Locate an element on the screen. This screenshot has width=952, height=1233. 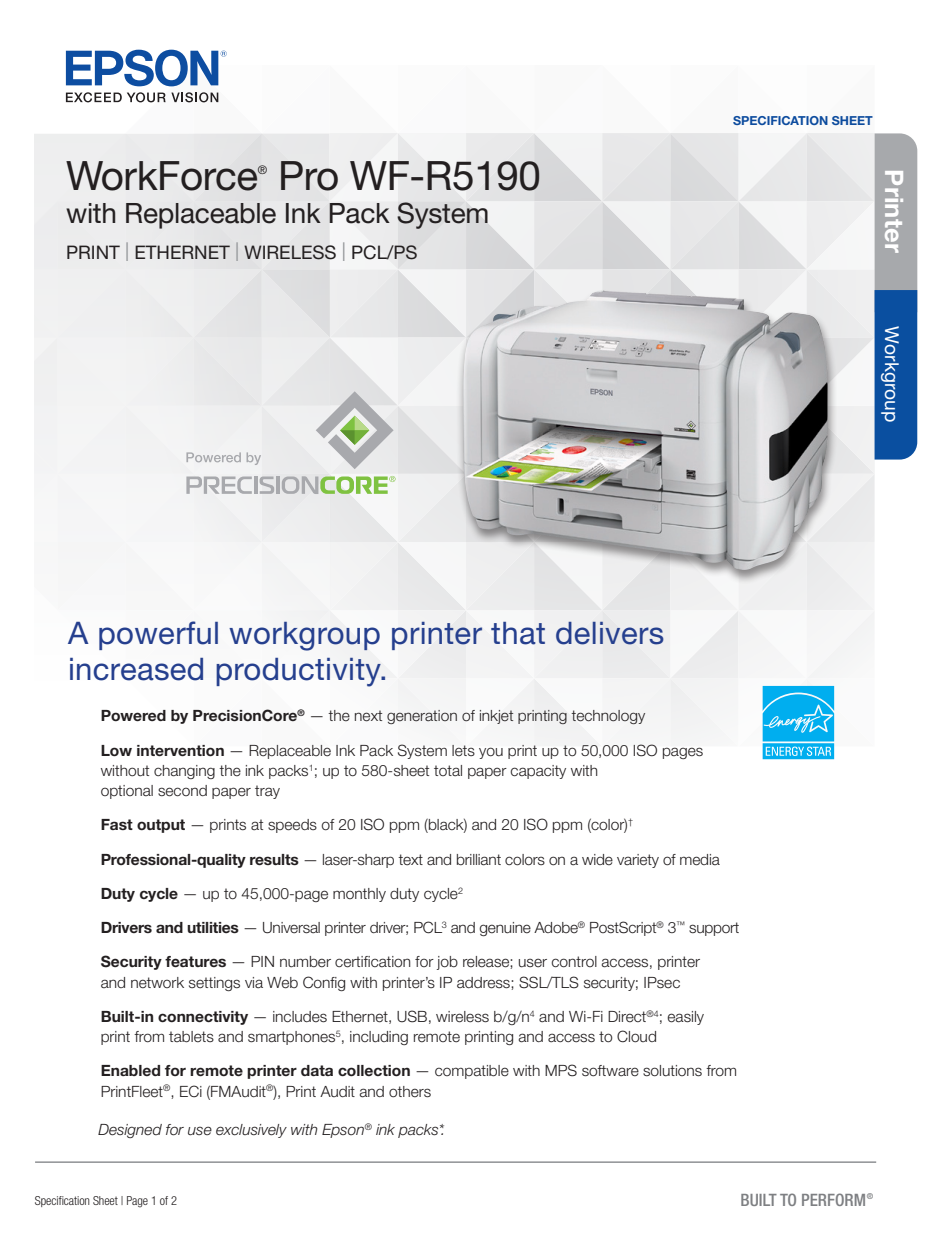
solutions is located at coordinates (672, 1071).
